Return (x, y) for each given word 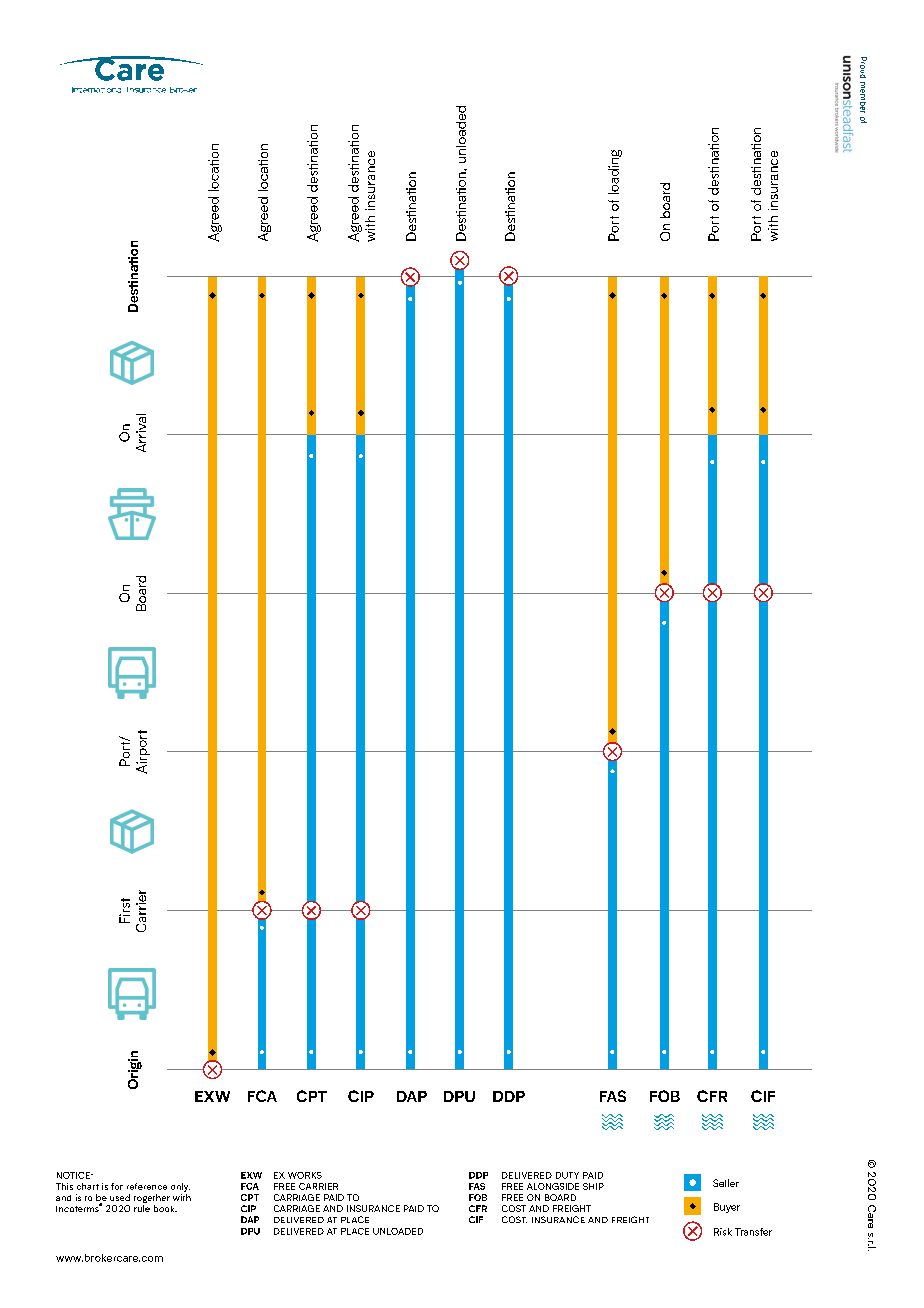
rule (142, 1208)
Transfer (753, 1232)
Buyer (727, 1208)
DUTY (567, 1175)
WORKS (305, 1175)
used (120, 1197)
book (165, 1208)
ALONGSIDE (553, 1186)
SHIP (593, 1186)
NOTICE (74, 1175)
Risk (723, 1232)
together (152, 1200)
